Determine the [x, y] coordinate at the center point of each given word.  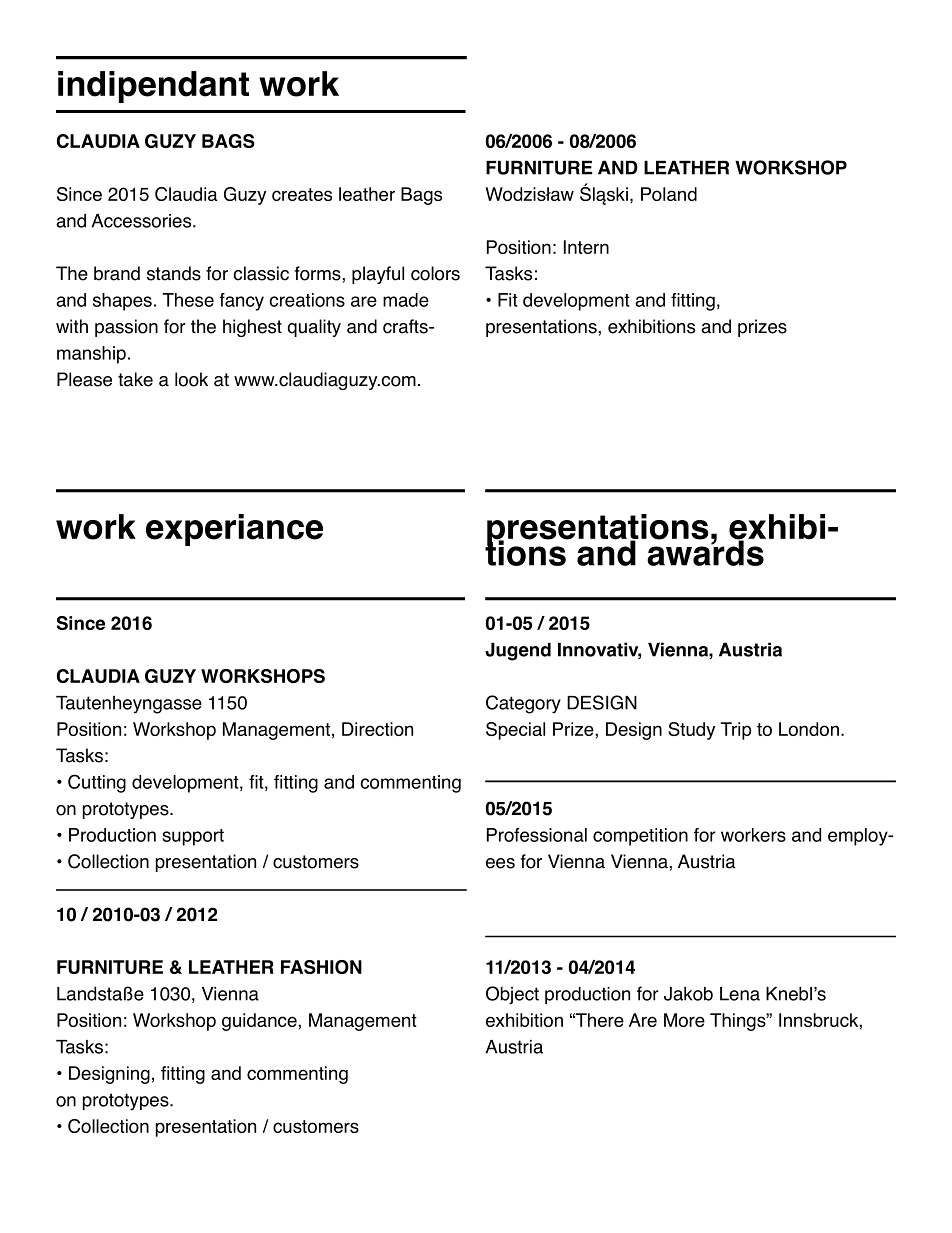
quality [314, 328]
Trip [736, 731]
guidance [260, 1022]
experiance [234, 530]
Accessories [142, 221]
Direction [377, 729]
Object [512, 995]
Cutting [97, 783]
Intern [586, 247]
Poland [669, 194]
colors [435, 273]
